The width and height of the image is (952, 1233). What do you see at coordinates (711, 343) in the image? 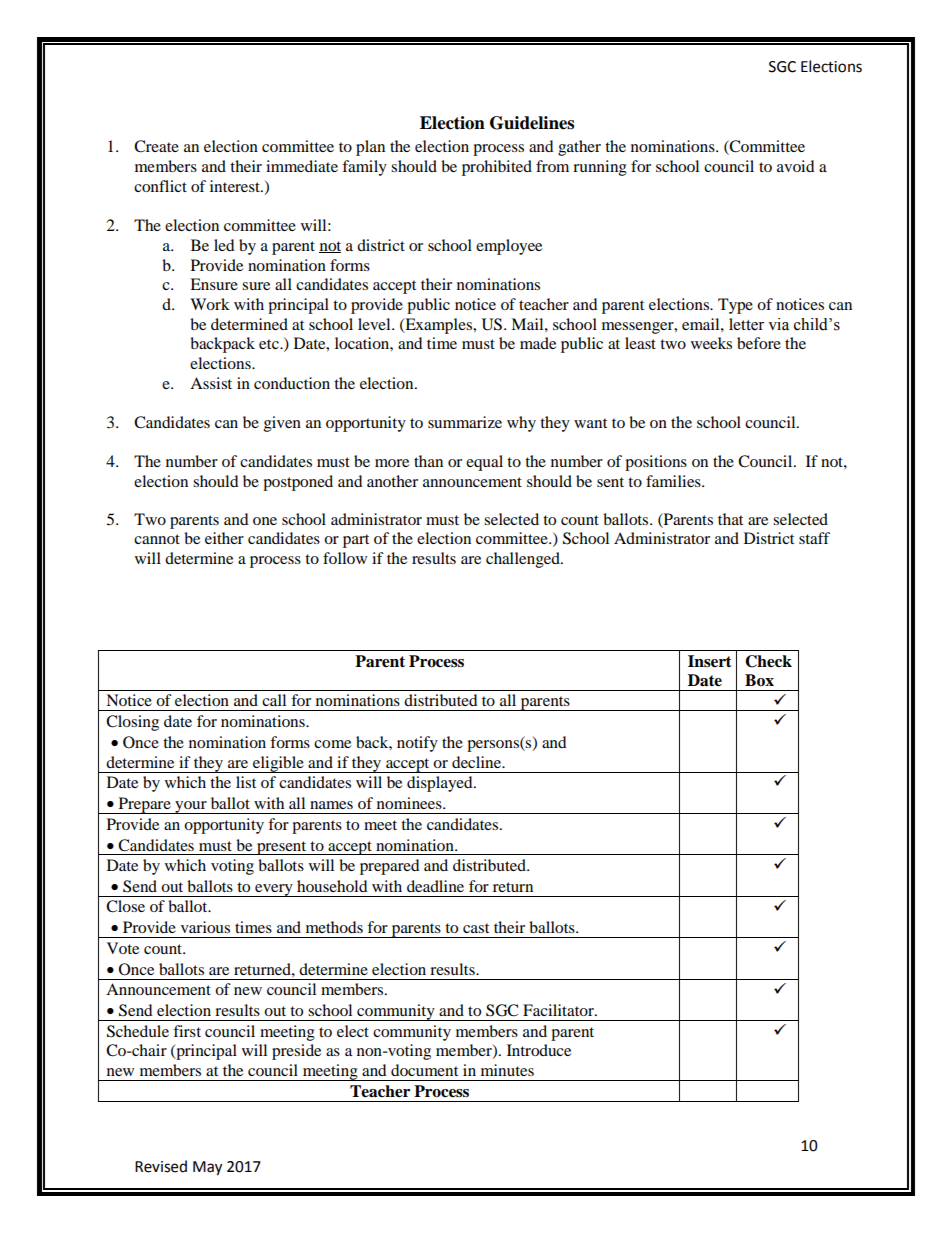
I see `weeks` at bounding box center [711, 343].
